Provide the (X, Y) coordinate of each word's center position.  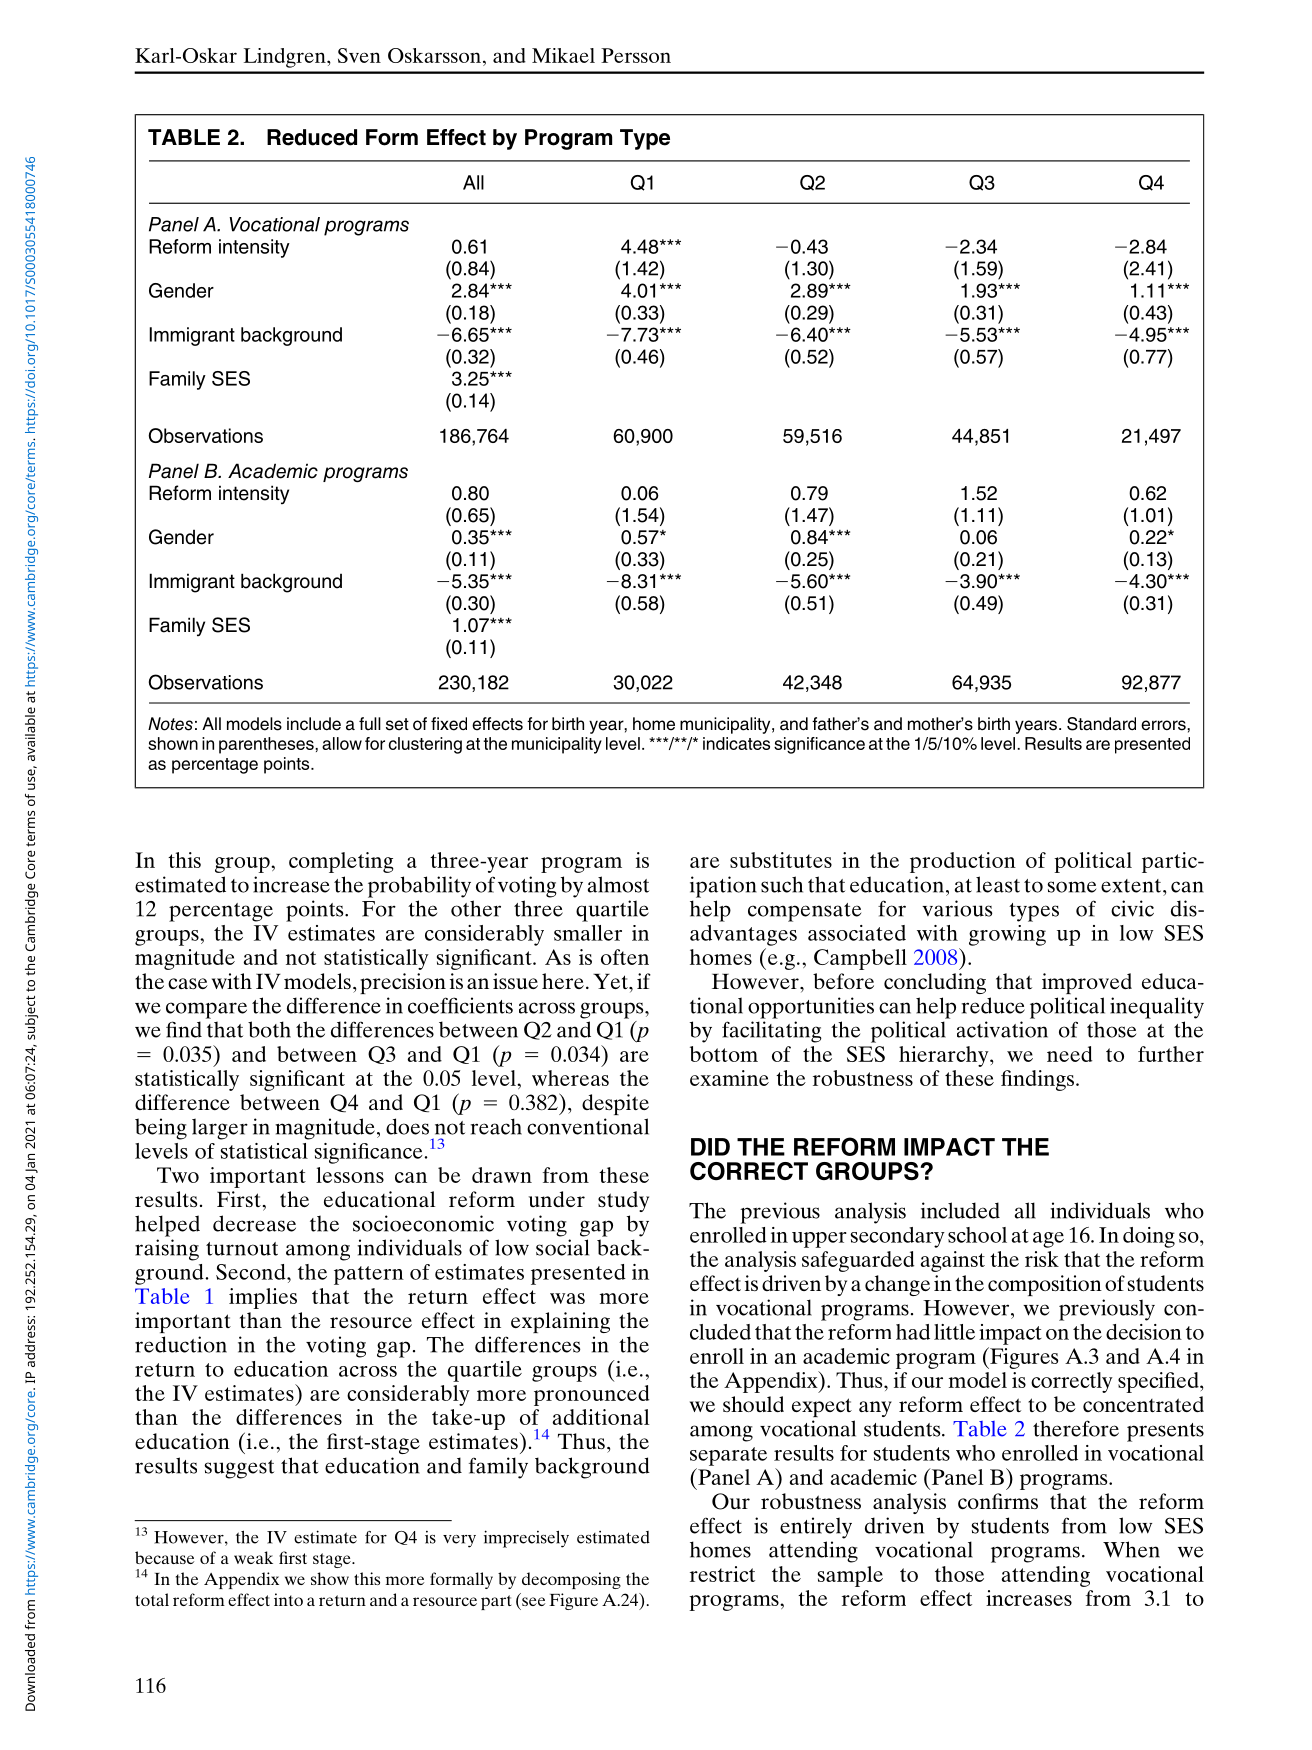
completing (341, 862)
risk (1042, 1259)
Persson (636, 55)
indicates (736, 743)
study (623, 1201)
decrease (254, 1223)
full (370, 723)
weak (253, 1557)
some (1071, 887)
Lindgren (286, 58)
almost (618, 884)
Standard (1101, 724)
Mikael (563, 55)
